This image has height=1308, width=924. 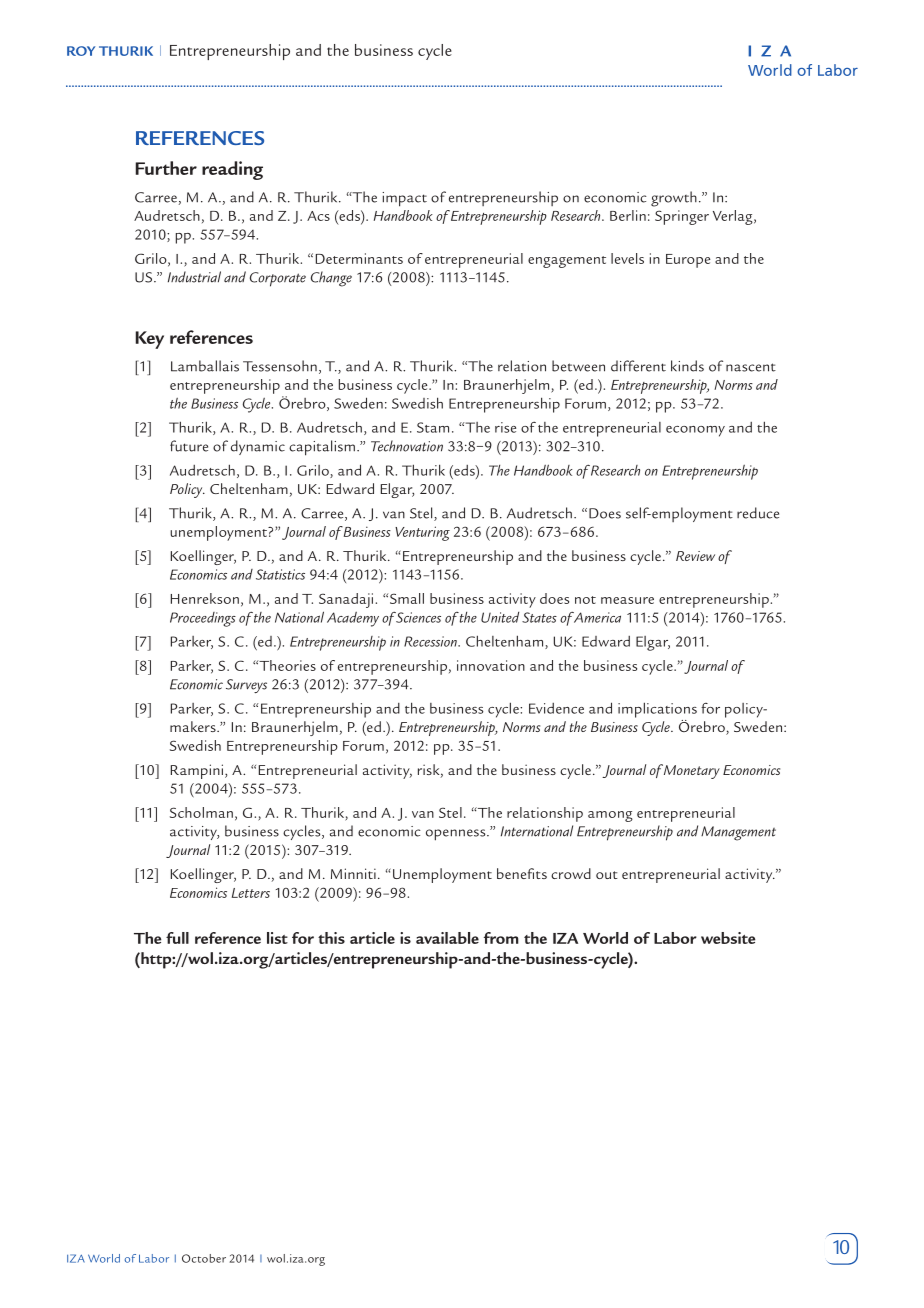 I want to click on Proceedings, so click(x=203, y=619).
